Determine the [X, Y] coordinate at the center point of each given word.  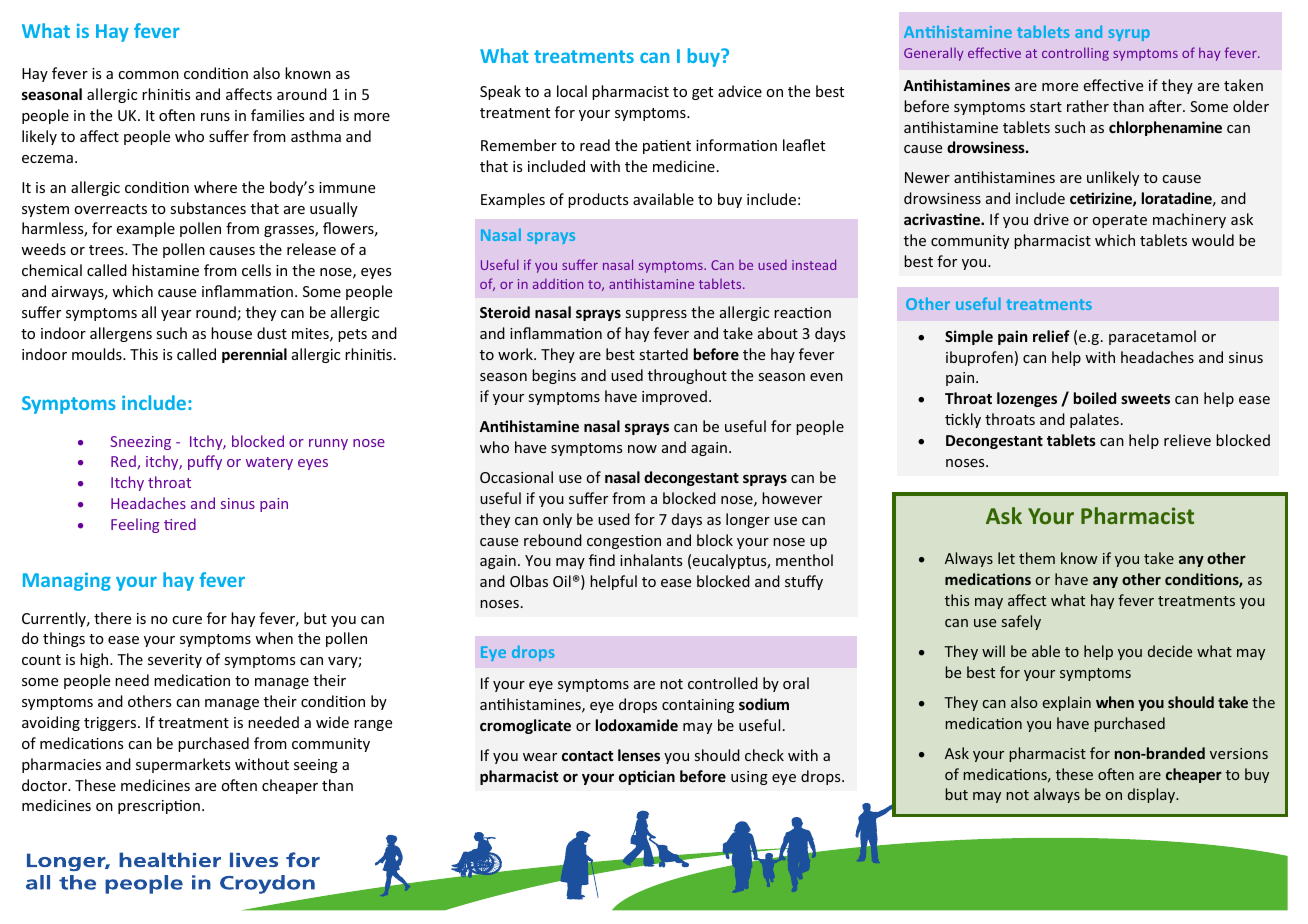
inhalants [651, 560]
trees [107, 250]
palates [1094, 420]
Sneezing [140, 443]
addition [558, 284]
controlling [1075, 54]
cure [187, 620]
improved [674, 397]
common [148, 75]
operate [1120, 221]
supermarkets [183, 765]
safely [1021, 622]
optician [647, 777]
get [702, 93]
